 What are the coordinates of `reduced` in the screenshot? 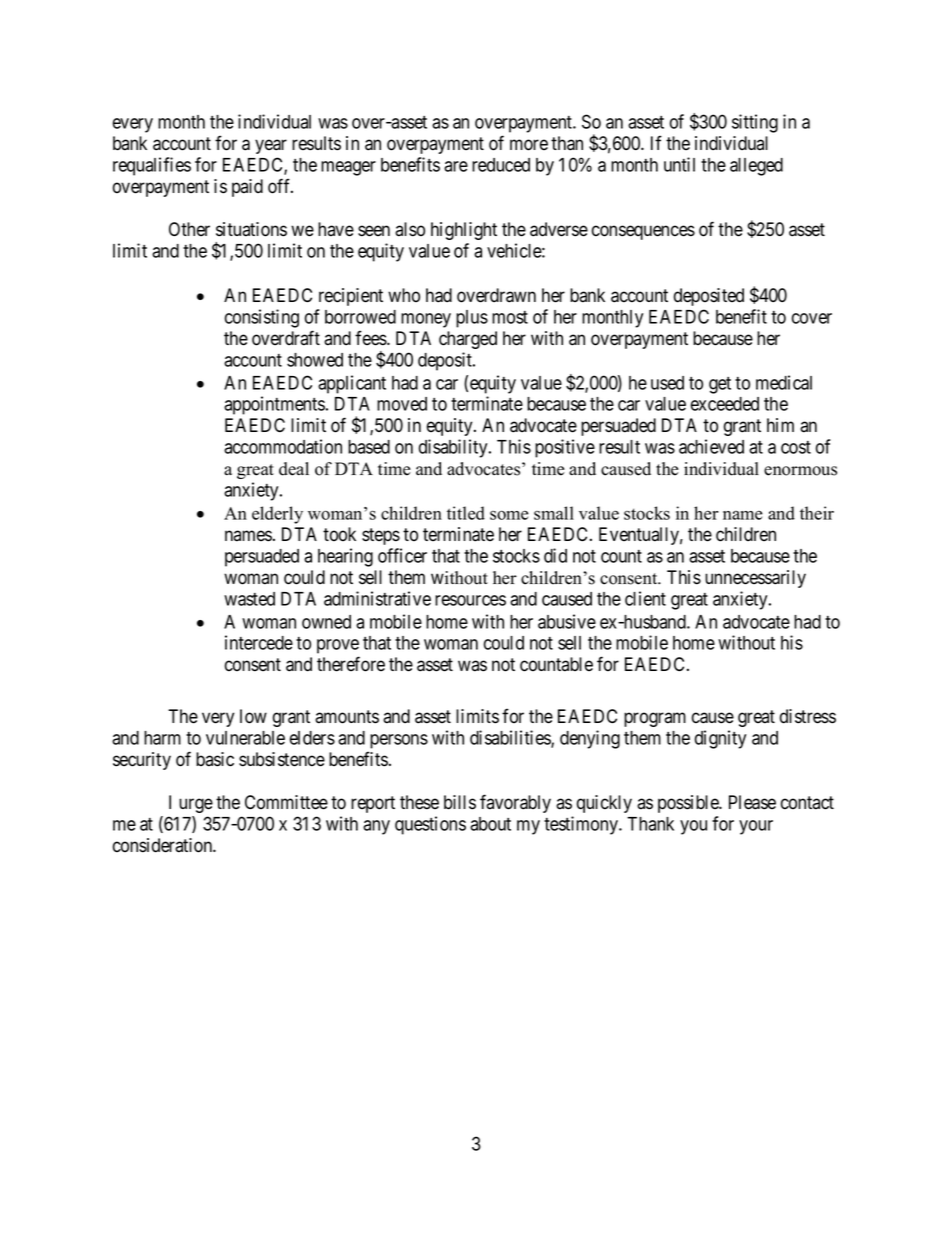 It's located at (501, 165).
